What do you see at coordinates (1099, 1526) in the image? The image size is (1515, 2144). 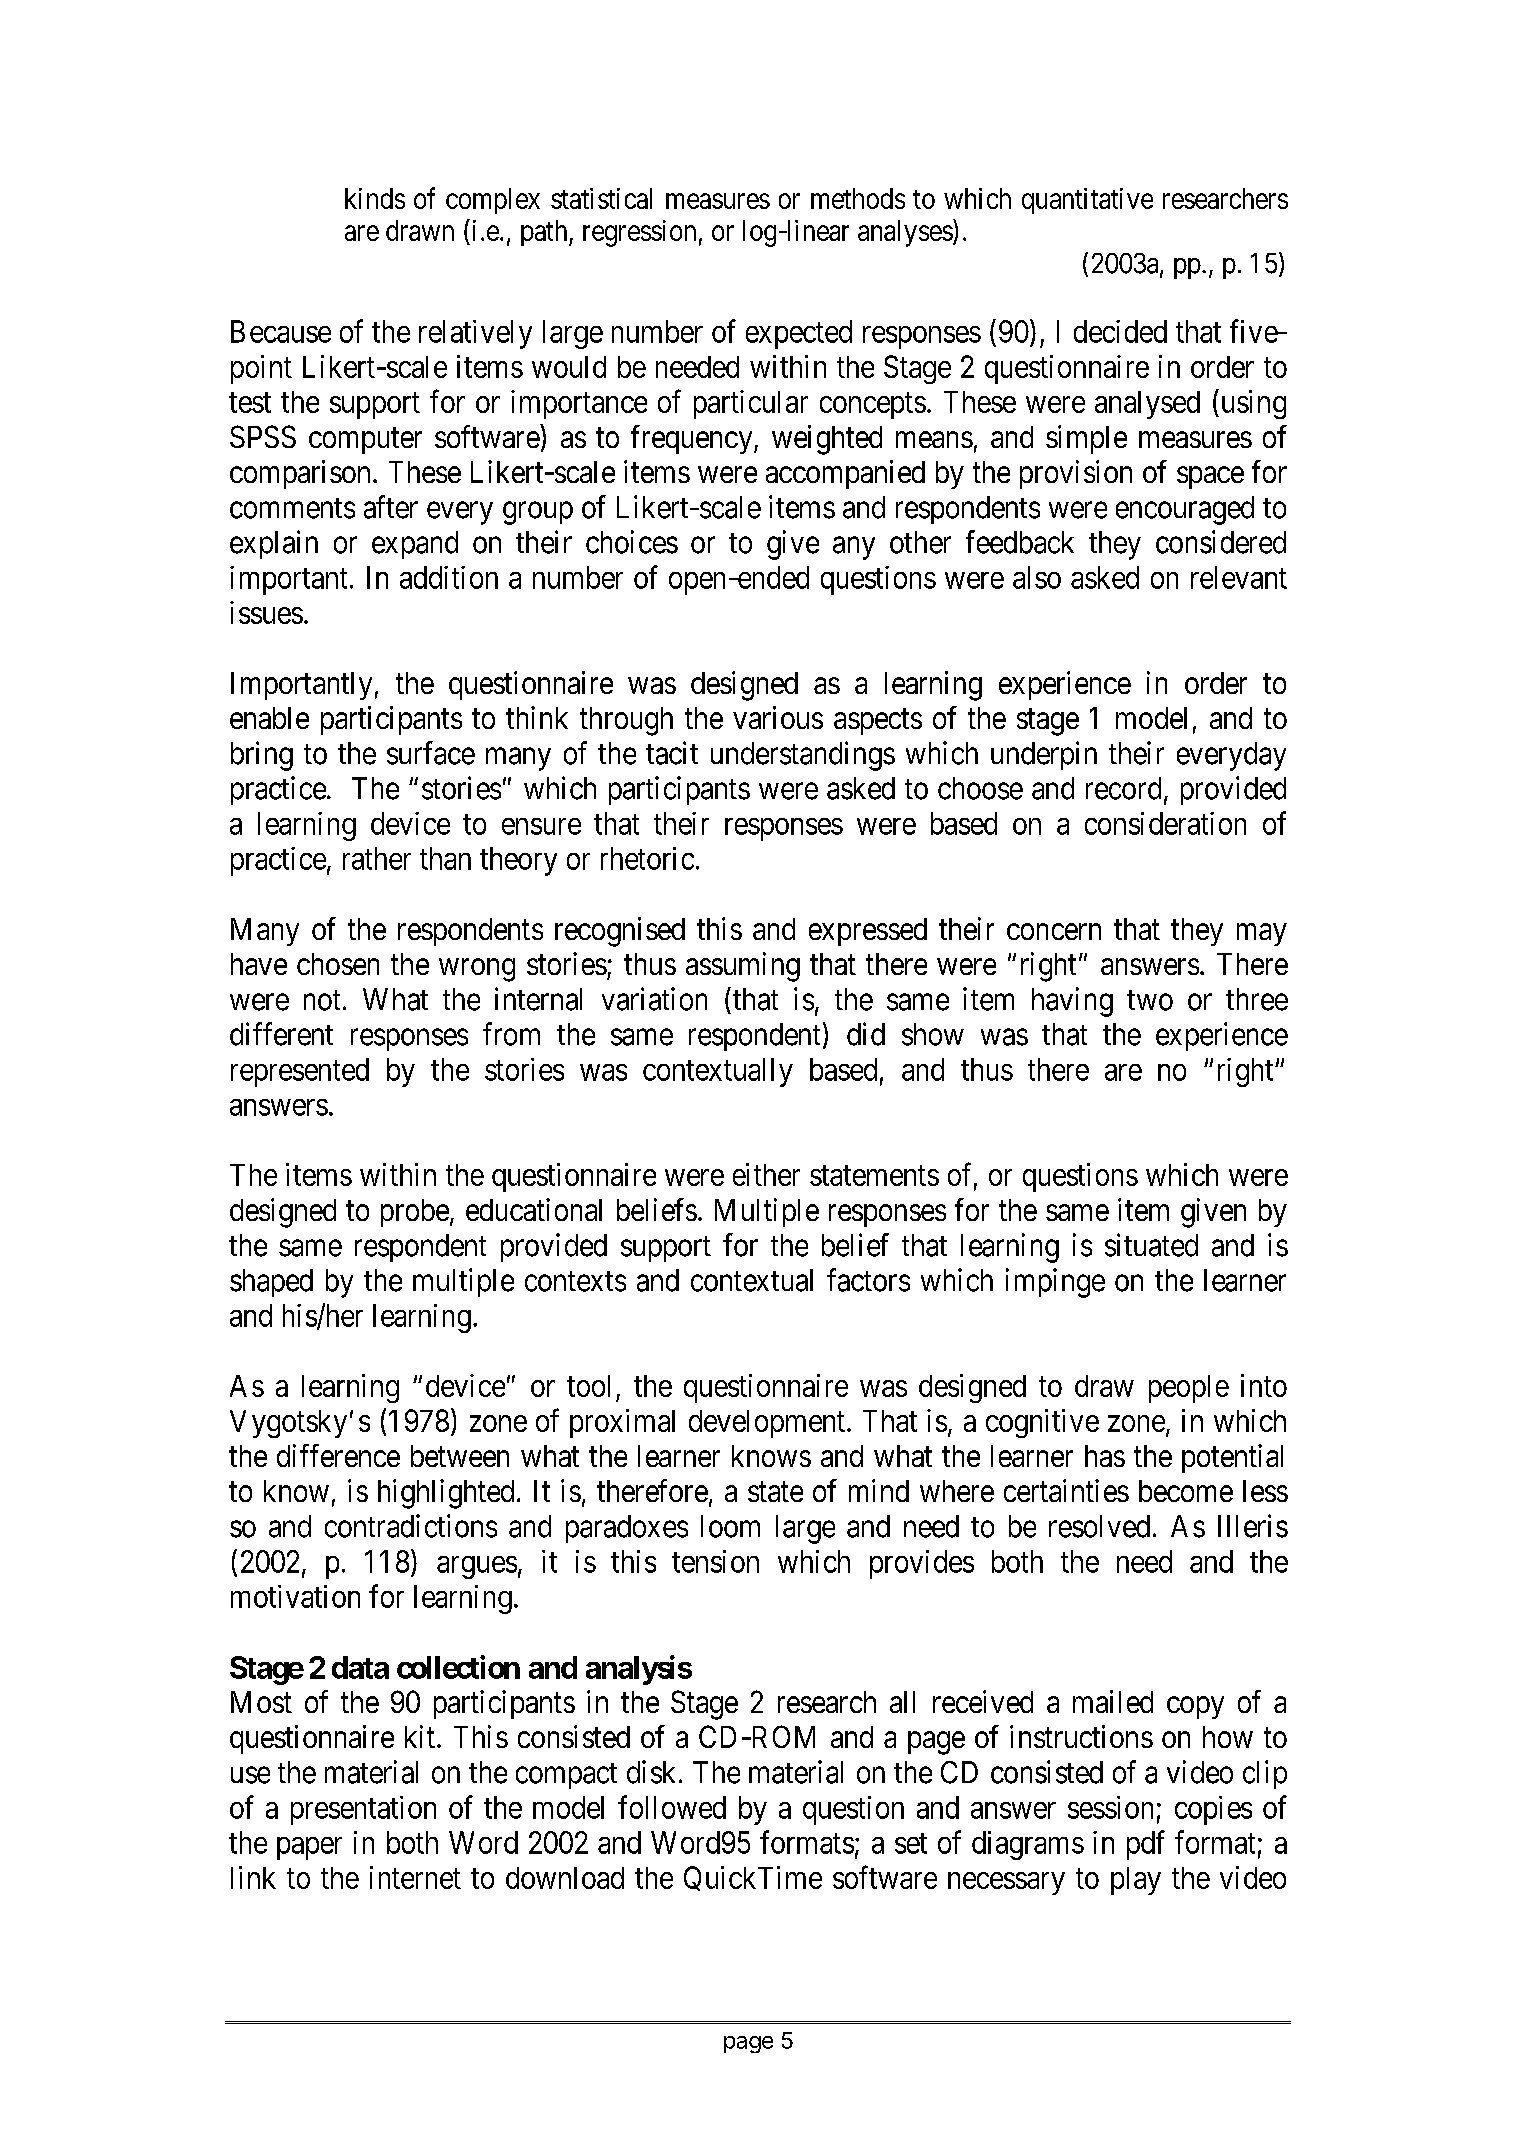 I see `resolved` at bounding box center [1099, 1526].
